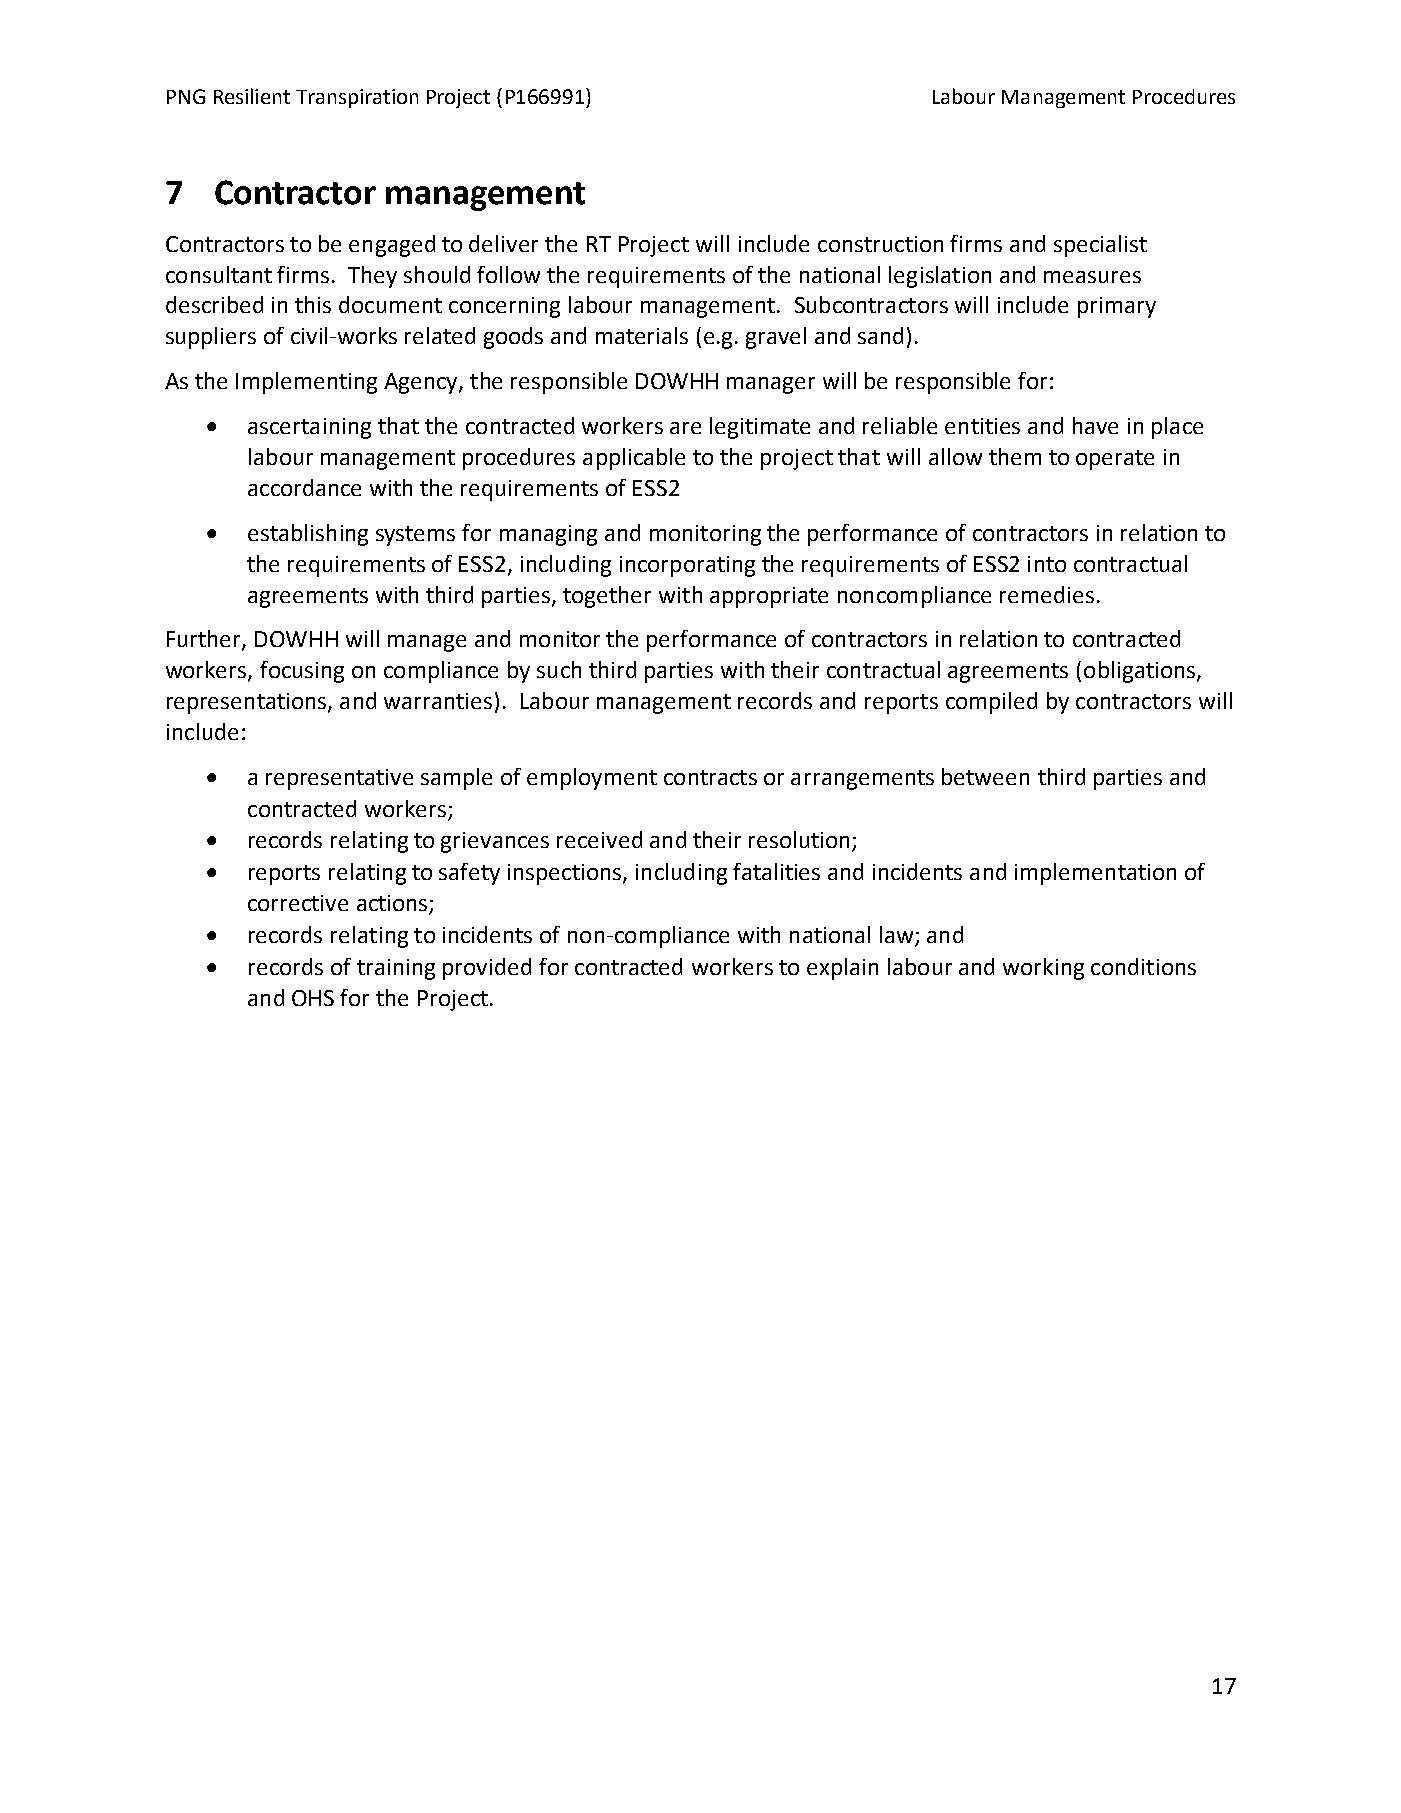 Image resolution: width=1401 pixels, height=1813 pixels. I want to click on them, so click(1015, 456).
